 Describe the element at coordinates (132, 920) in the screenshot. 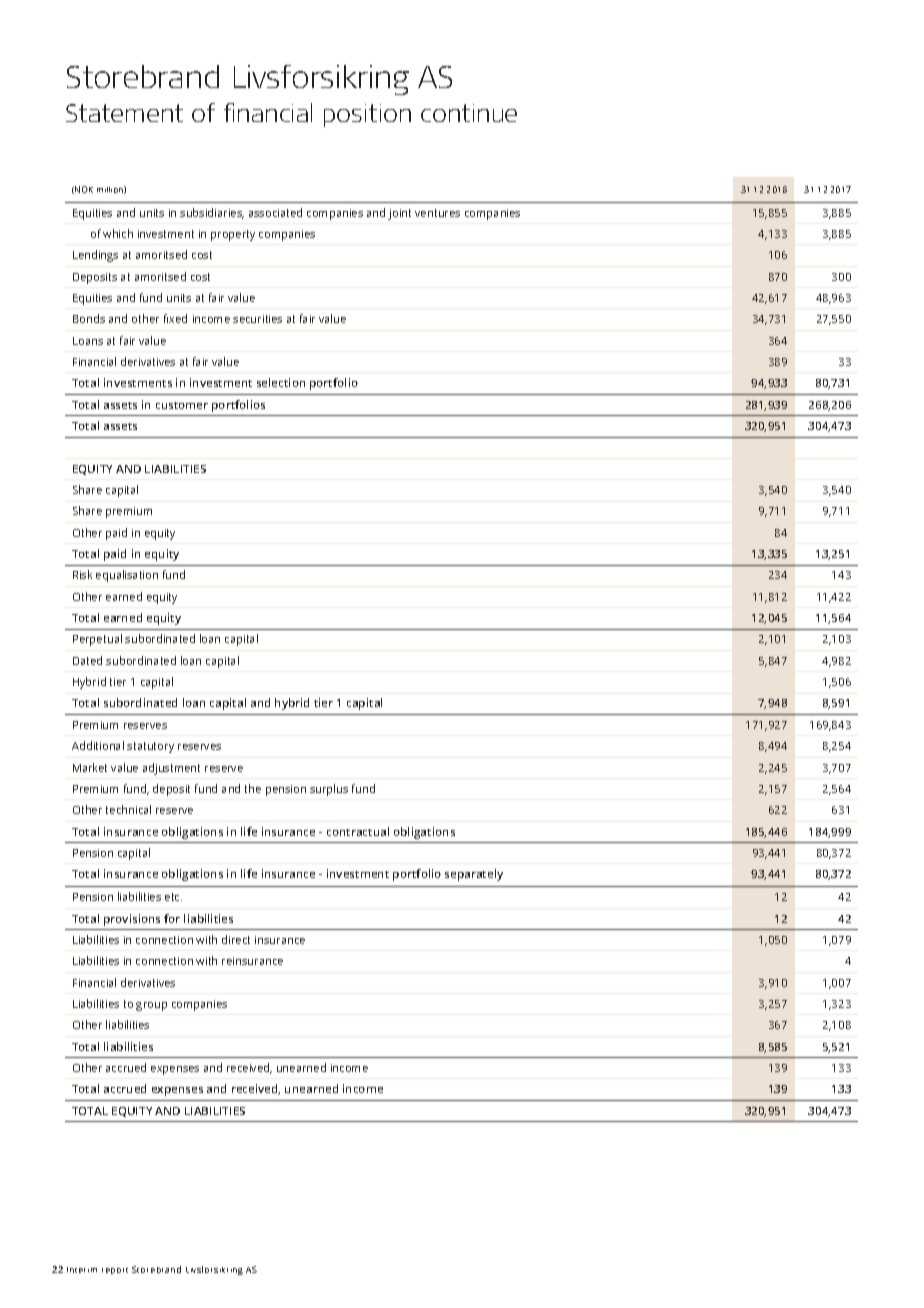

I see `provisions` at that location.
